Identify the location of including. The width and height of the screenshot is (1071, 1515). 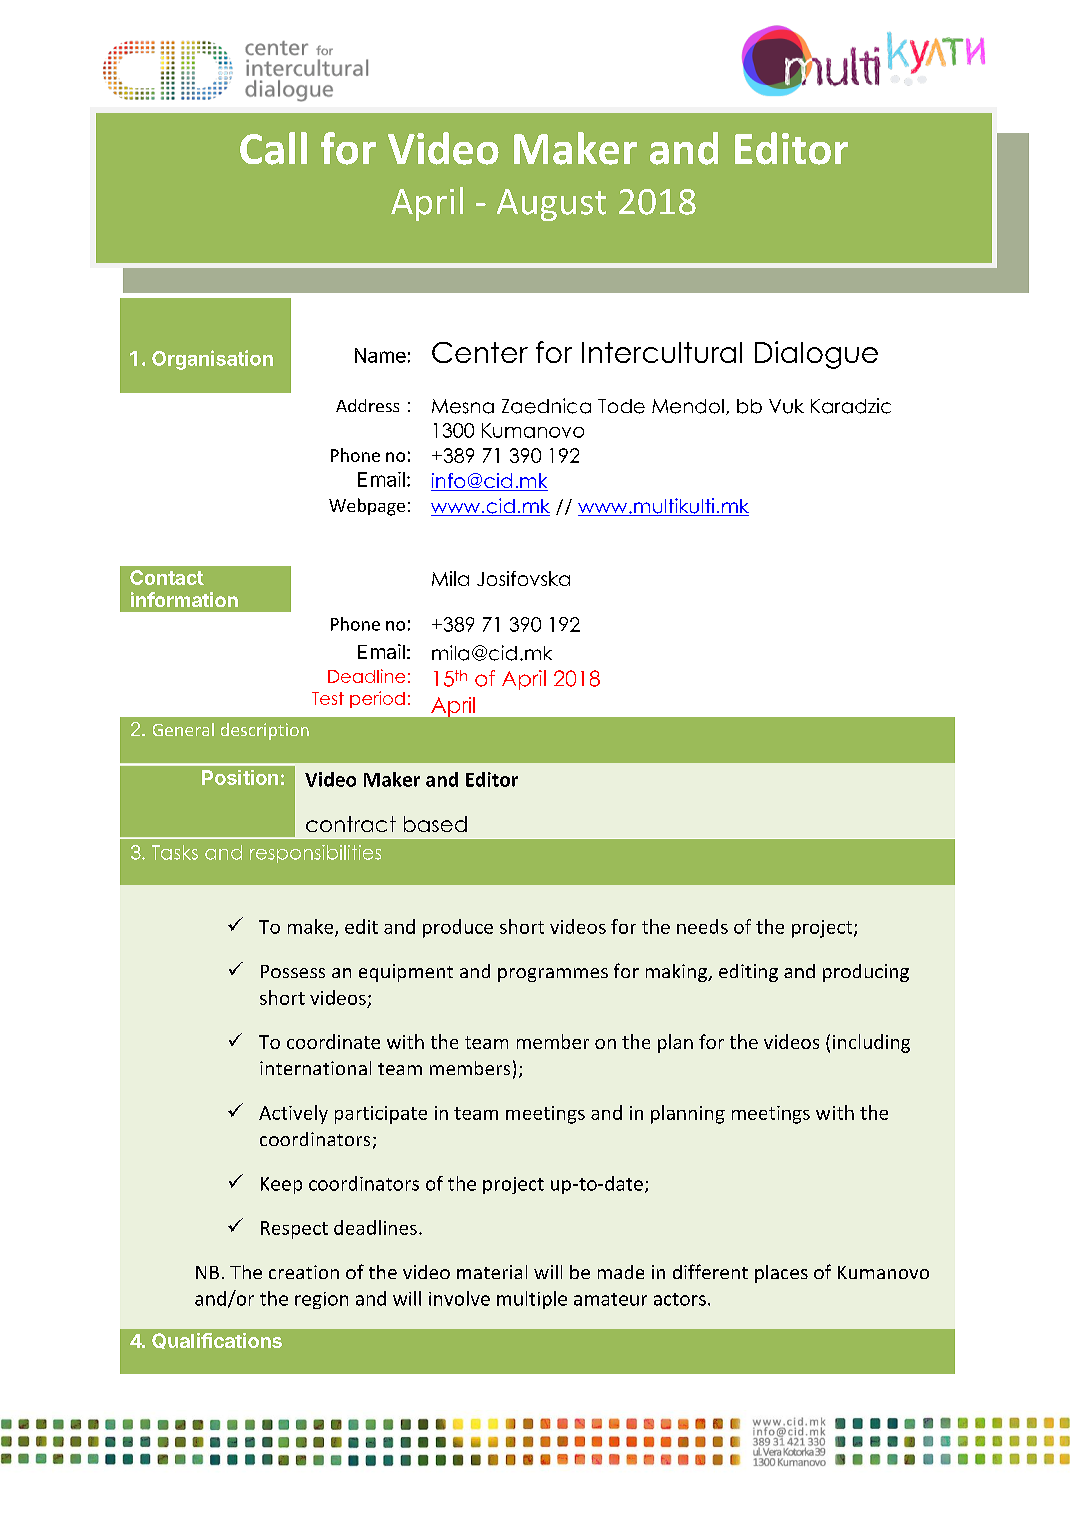
(871, 1043).
